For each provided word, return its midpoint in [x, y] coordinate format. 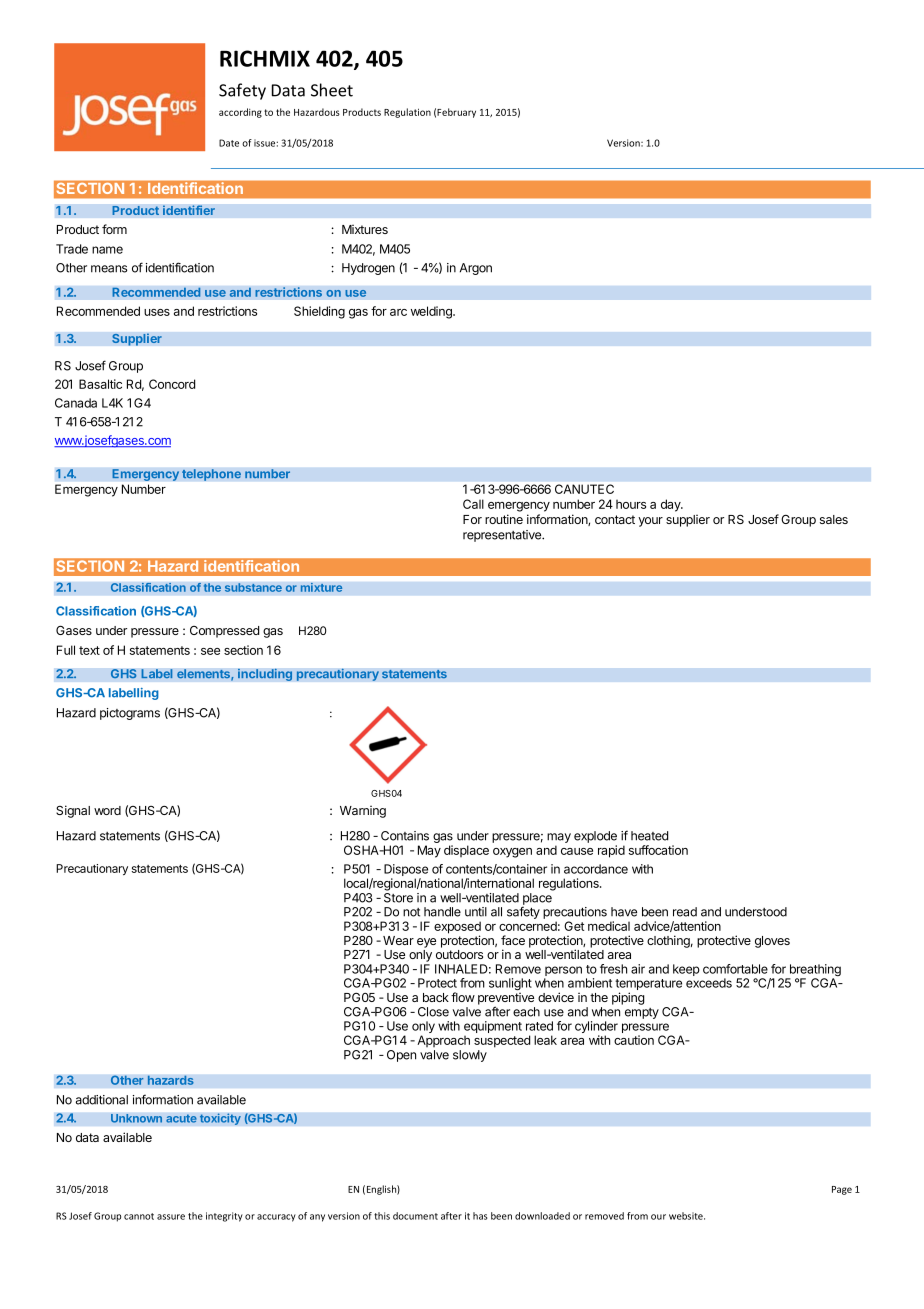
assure [171, 1217]
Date [229, 143]
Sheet [332, 90]
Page [842, 1190]
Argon [476, 269]
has [480, 1216]
